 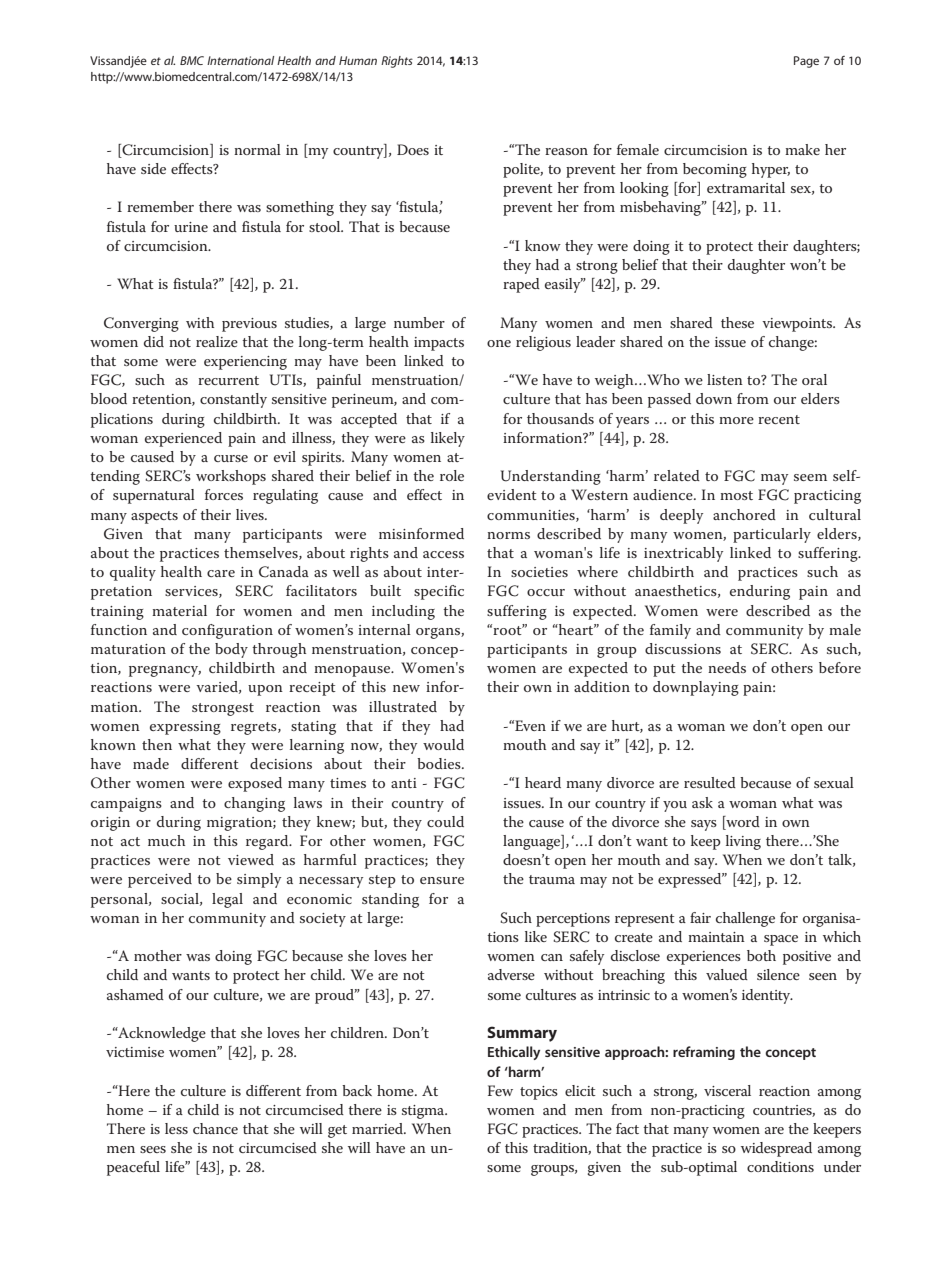 I want to click on role, so click(x=452, y=475).
